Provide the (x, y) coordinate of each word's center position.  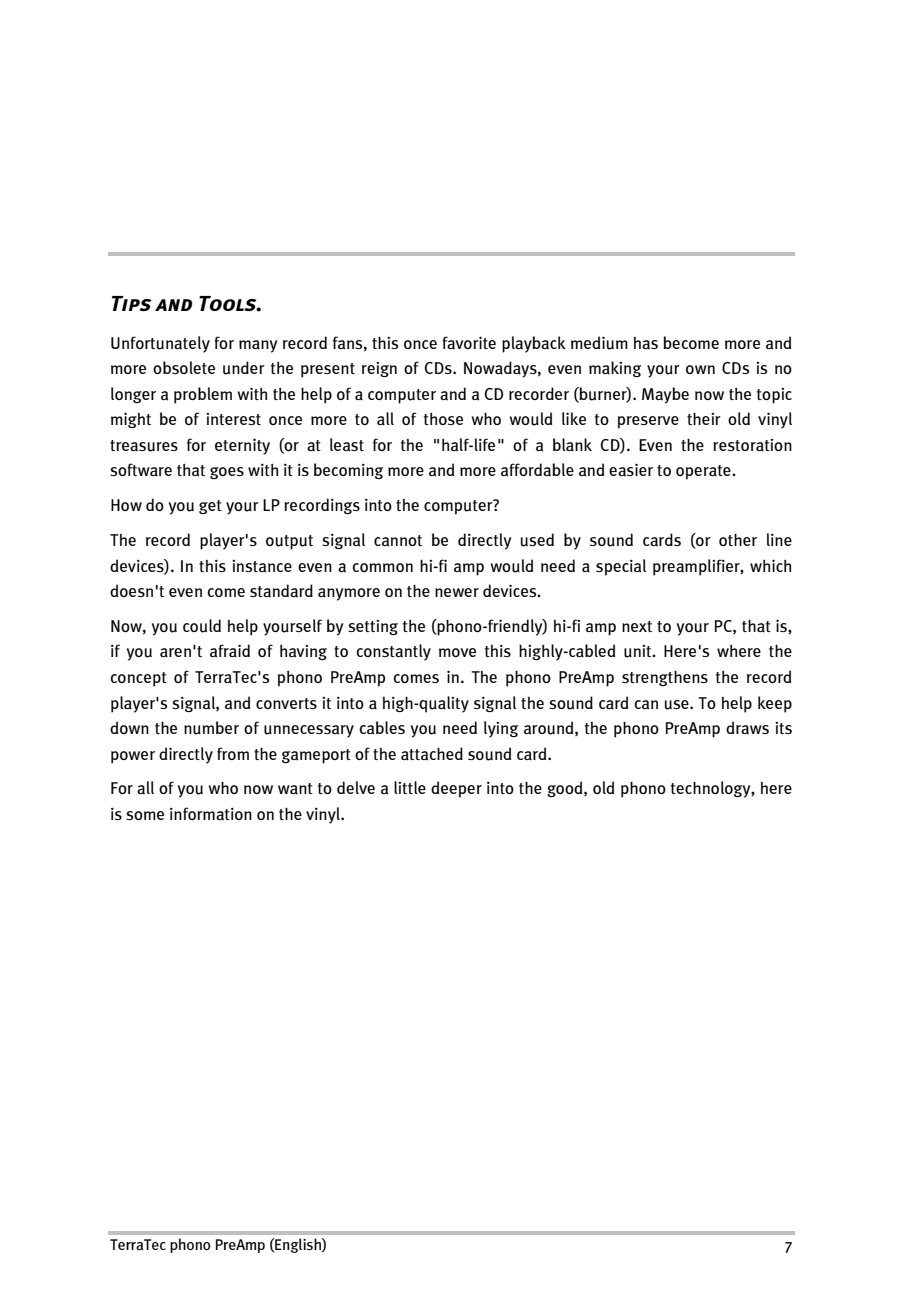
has (646, 343)
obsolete (184, 367)
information (211, 813)
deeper (456, 789)
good (566, 789)
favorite (469, 342)
